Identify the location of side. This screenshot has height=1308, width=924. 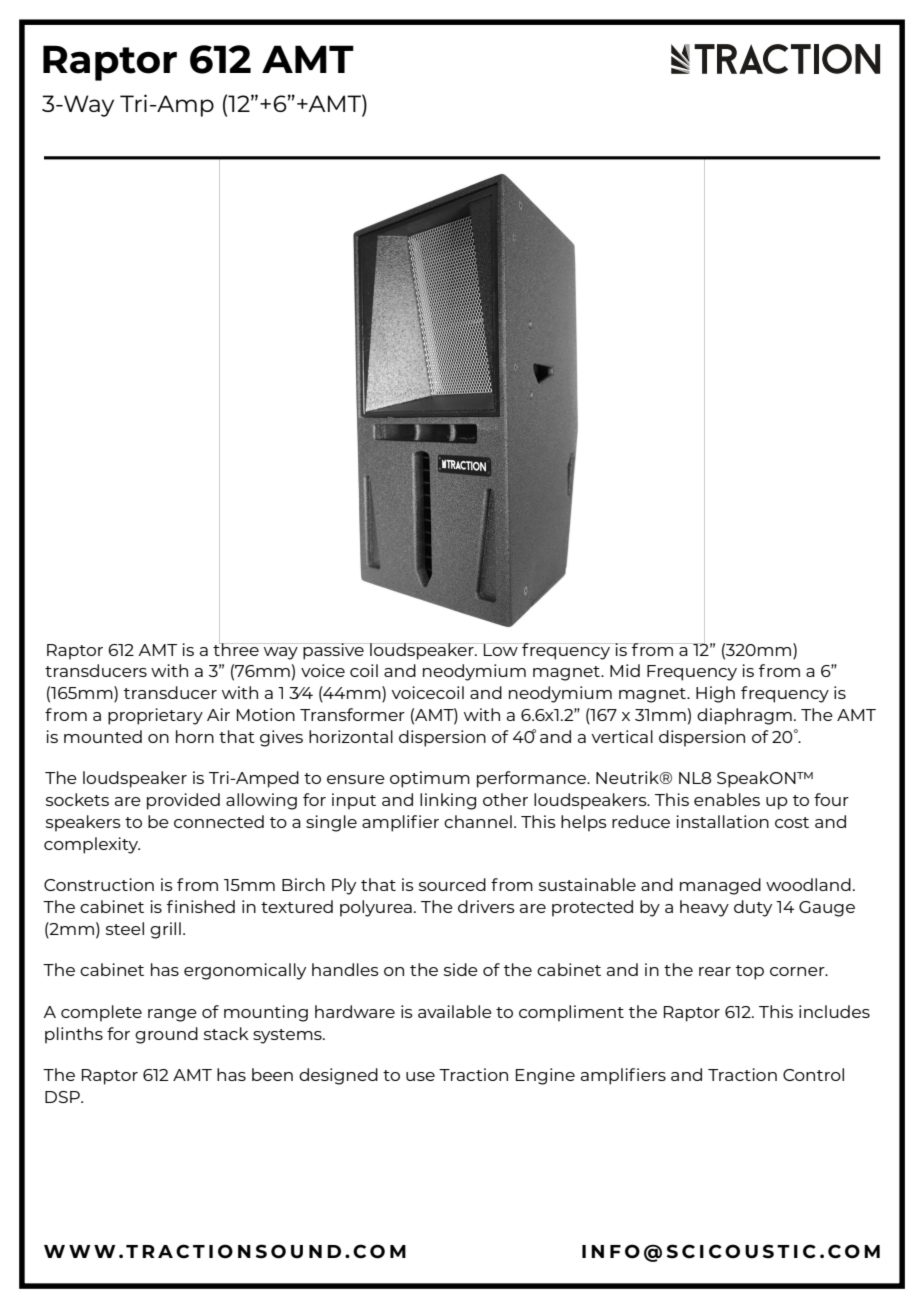
(461, 969).
